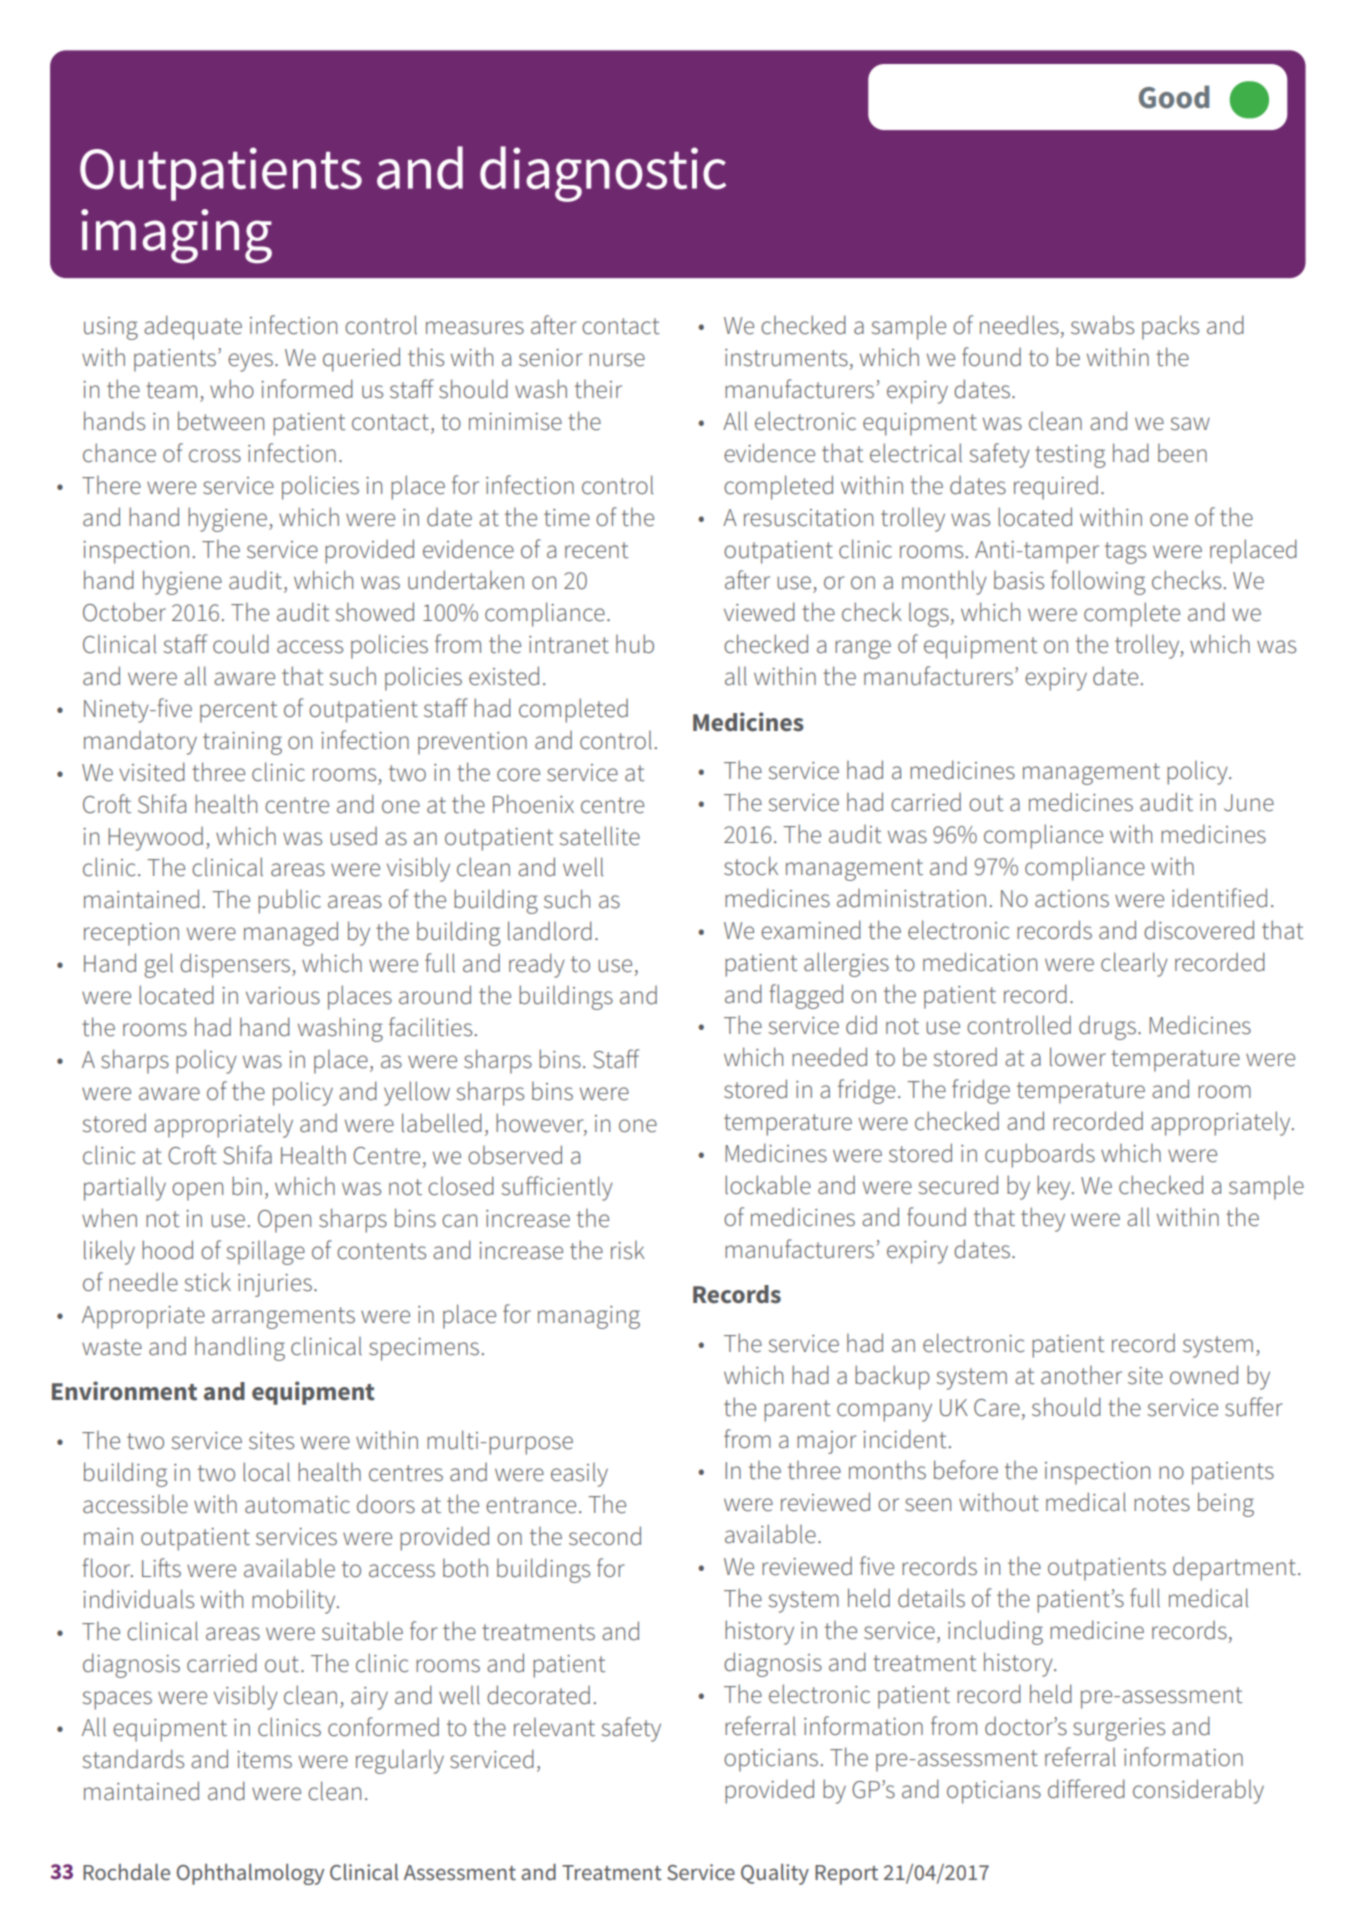 The width and height of the screenshot is (1355, 1918). Describe the element at coordinates (628, 1250) in the screenshot. I see `risk` at that location.
